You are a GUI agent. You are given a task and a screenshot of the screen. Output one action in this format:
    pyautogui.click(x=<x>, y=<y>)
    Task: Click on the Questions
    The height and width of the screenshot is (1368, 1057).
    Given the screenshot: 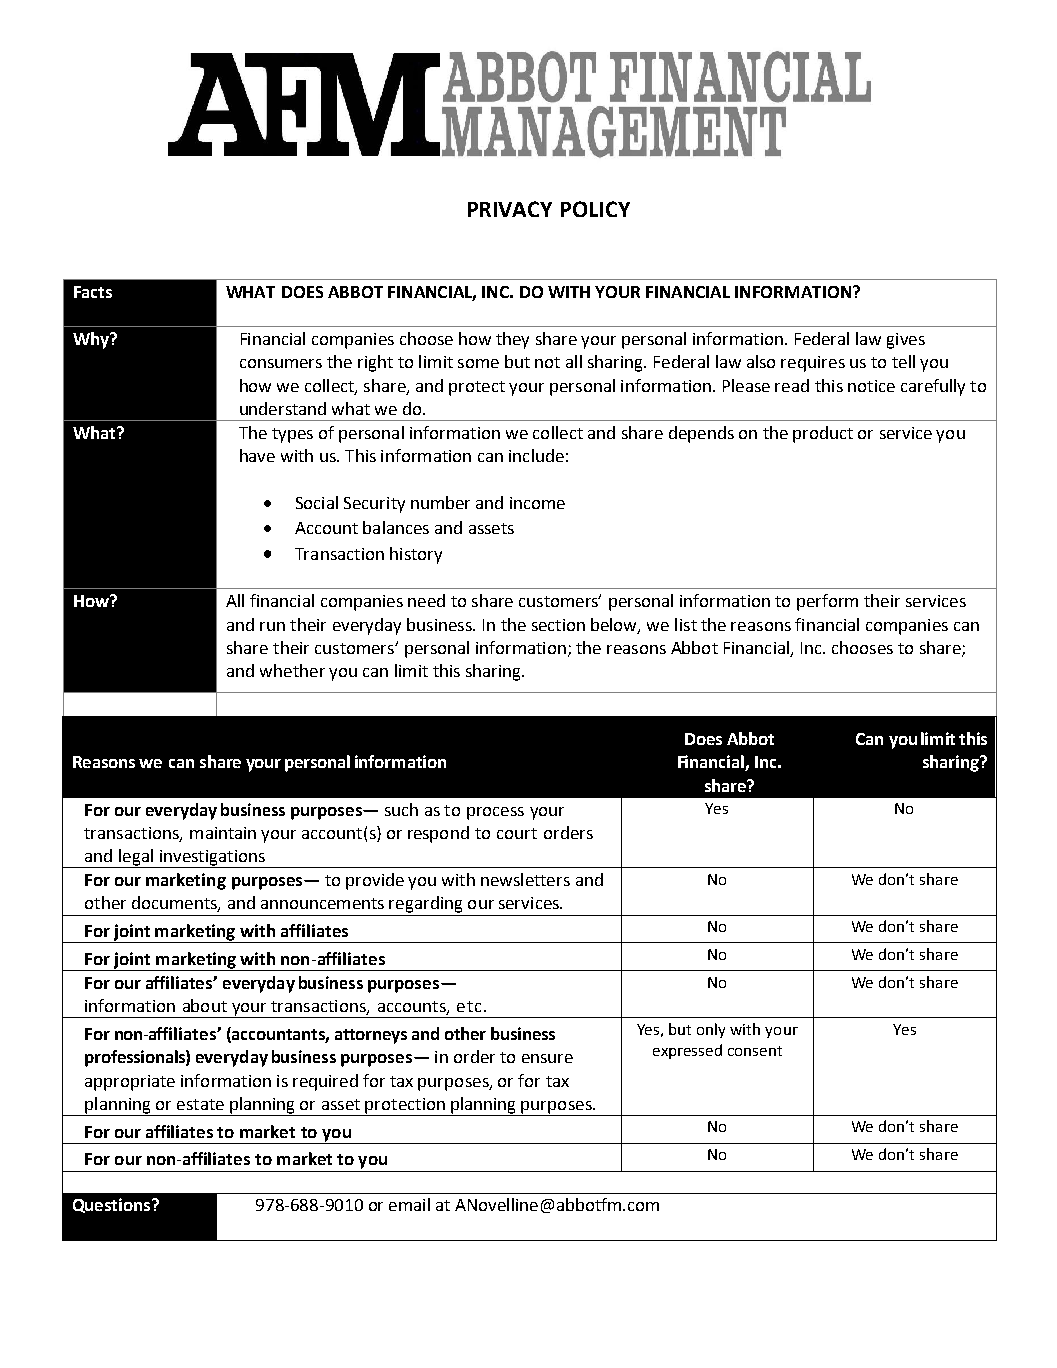 What is the action you would take?
    pyautogui.click(x=113, y=1205)
